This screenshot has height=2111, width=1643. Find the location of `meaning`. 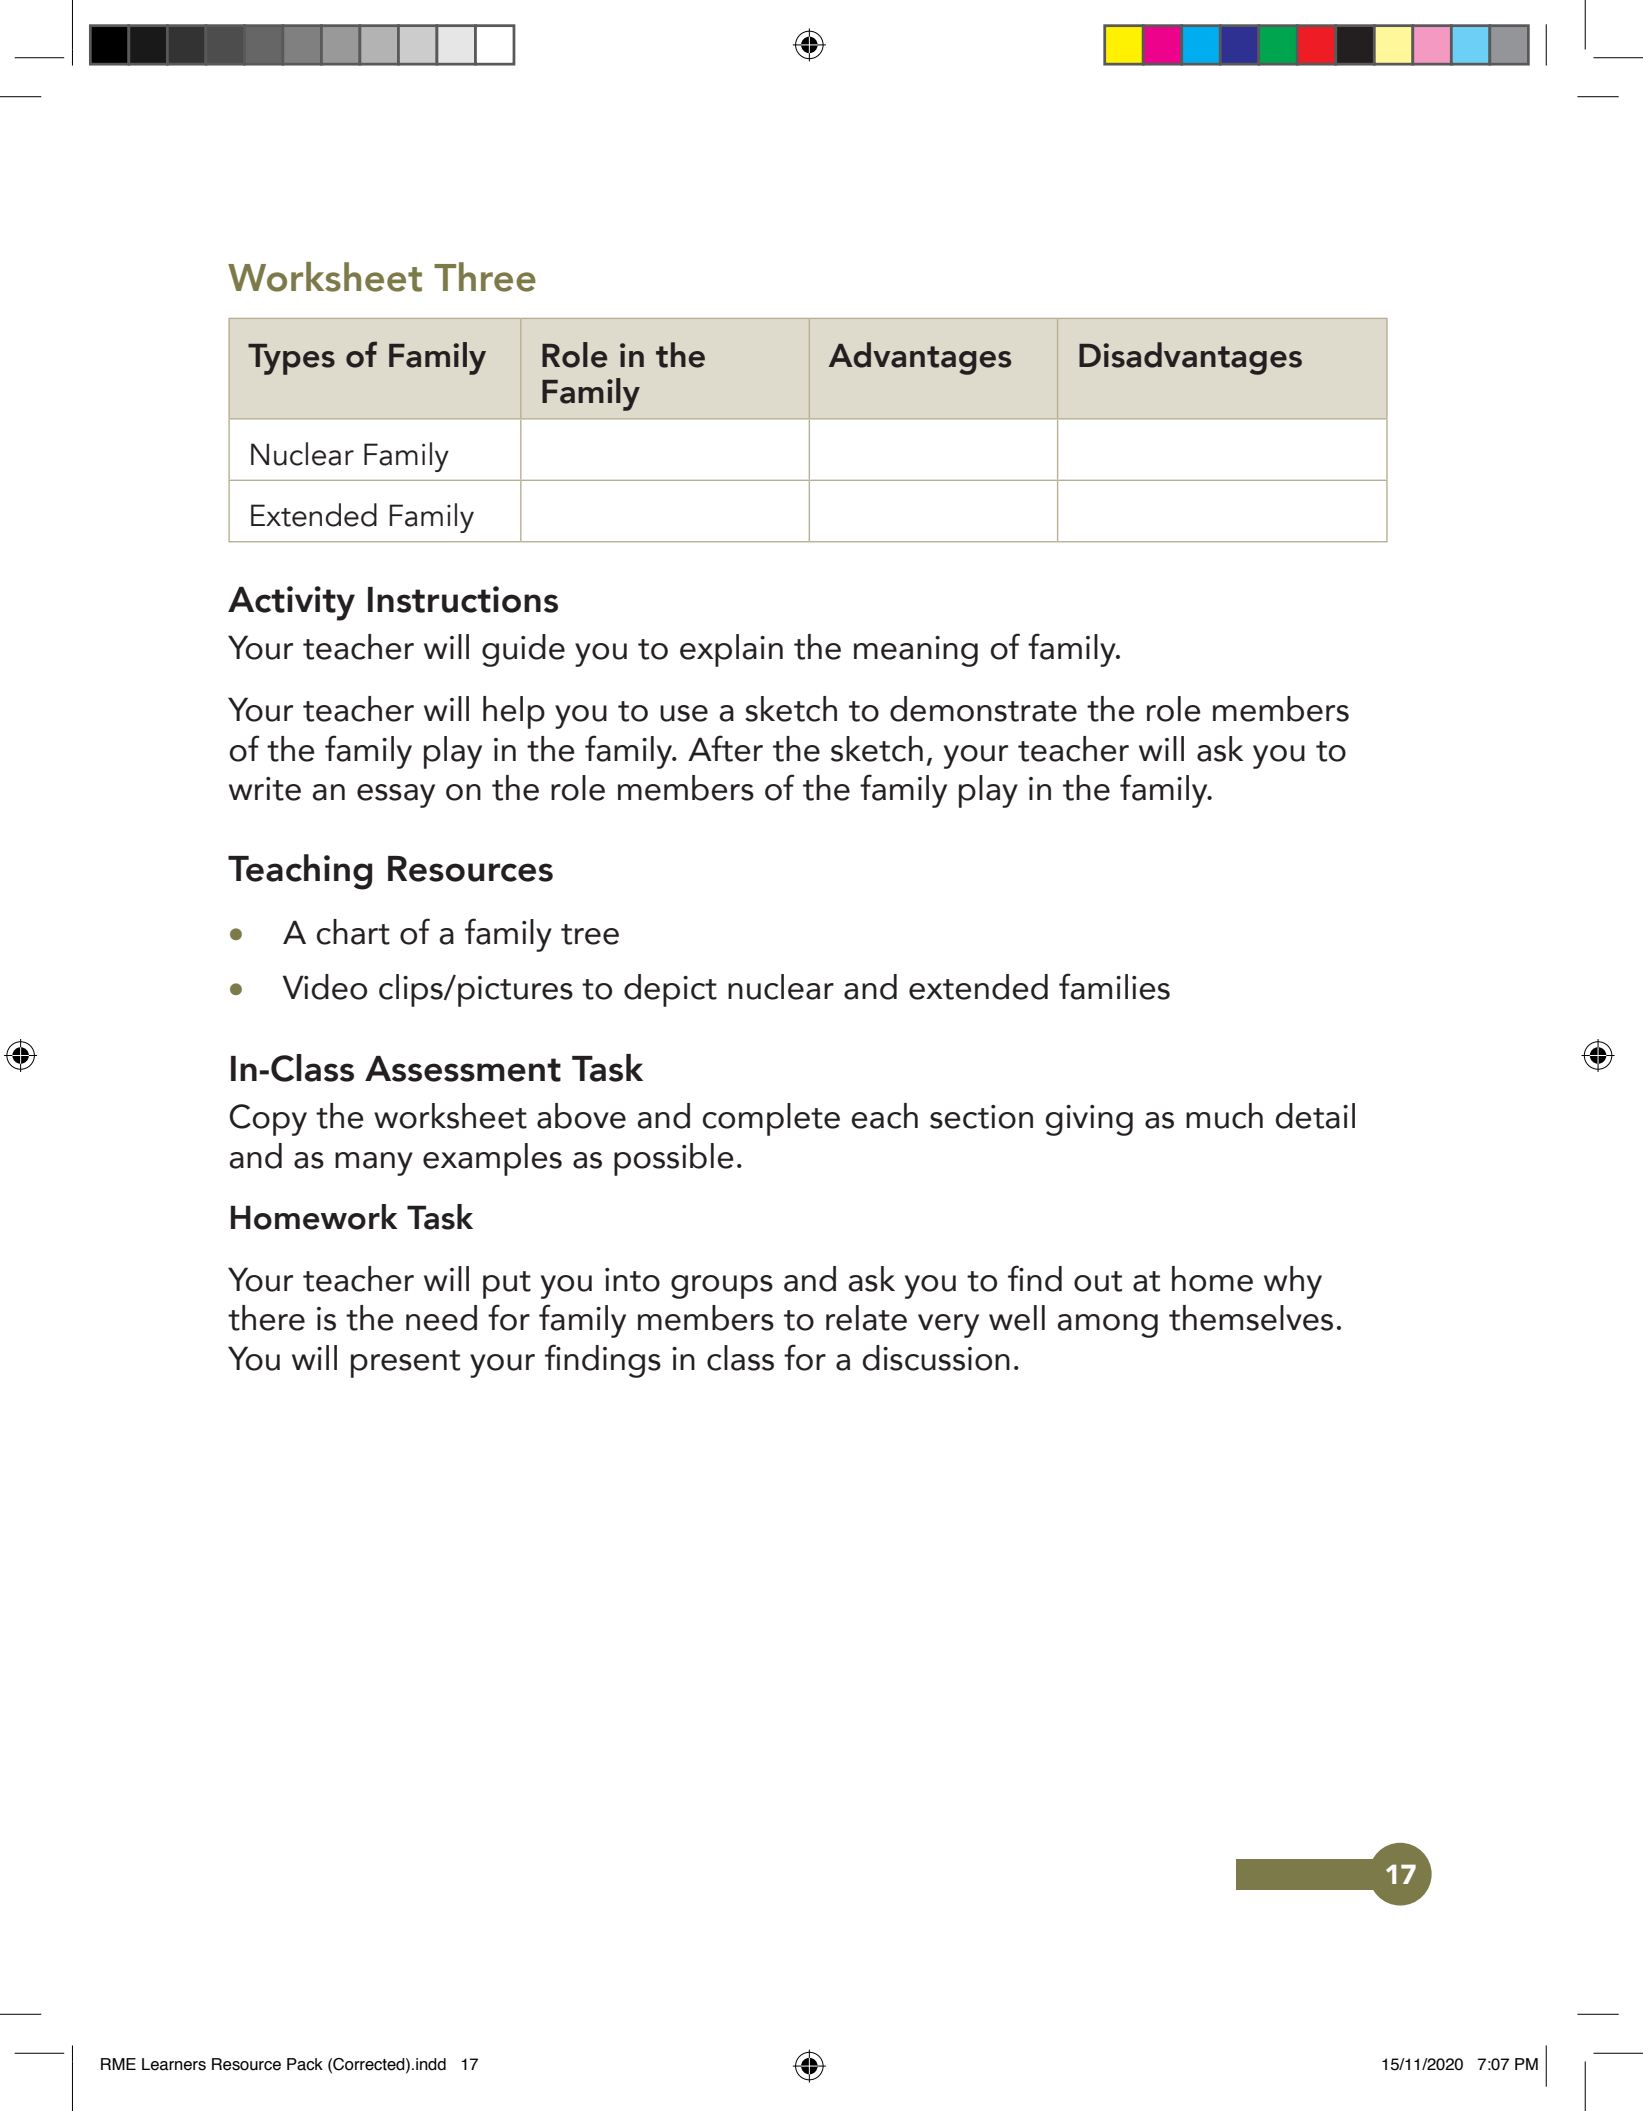

meaning is located at coordinates (916, 651).
